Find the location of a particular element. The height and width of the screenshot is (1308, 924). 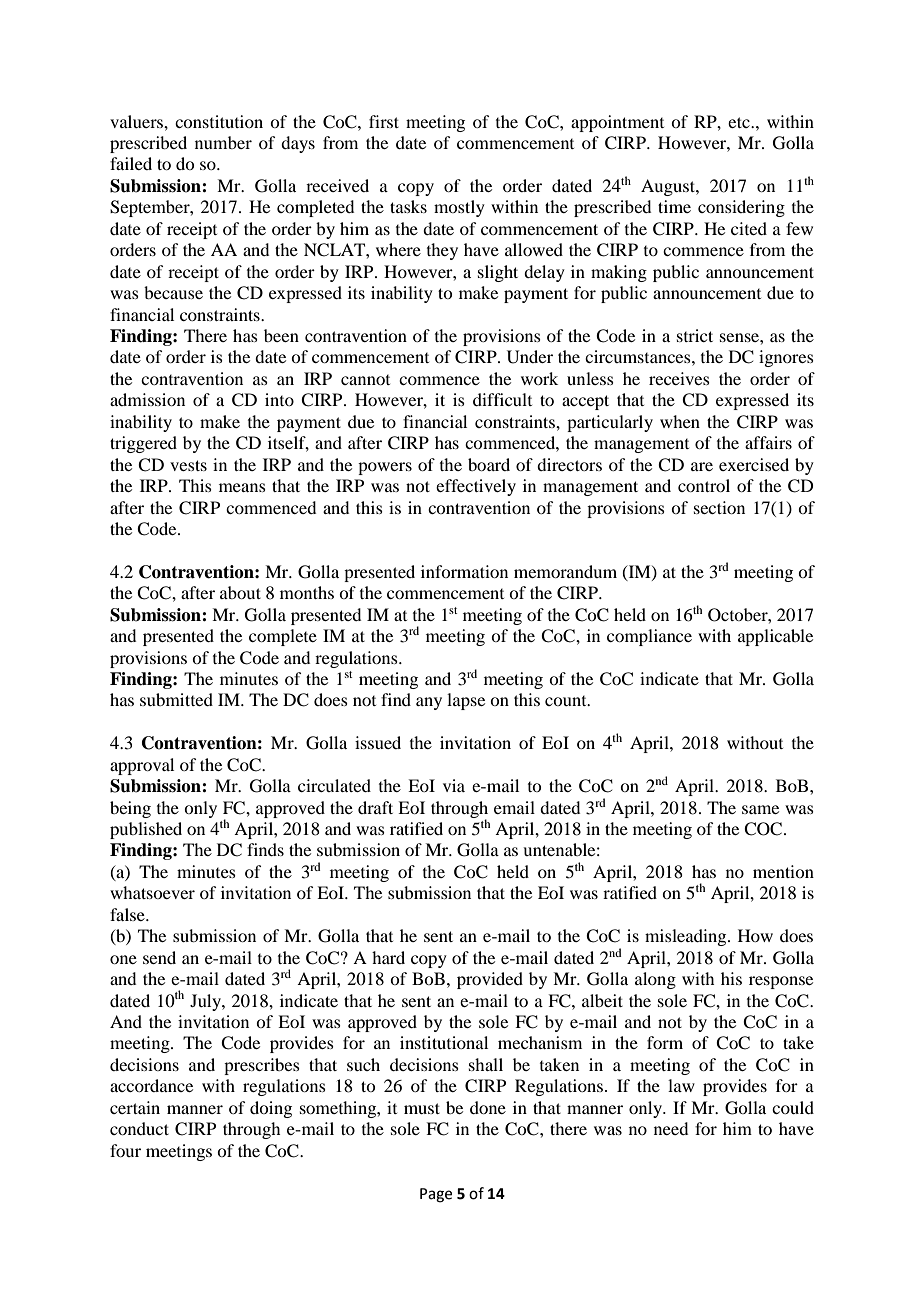

etc is located at coordinates (740, 122).
